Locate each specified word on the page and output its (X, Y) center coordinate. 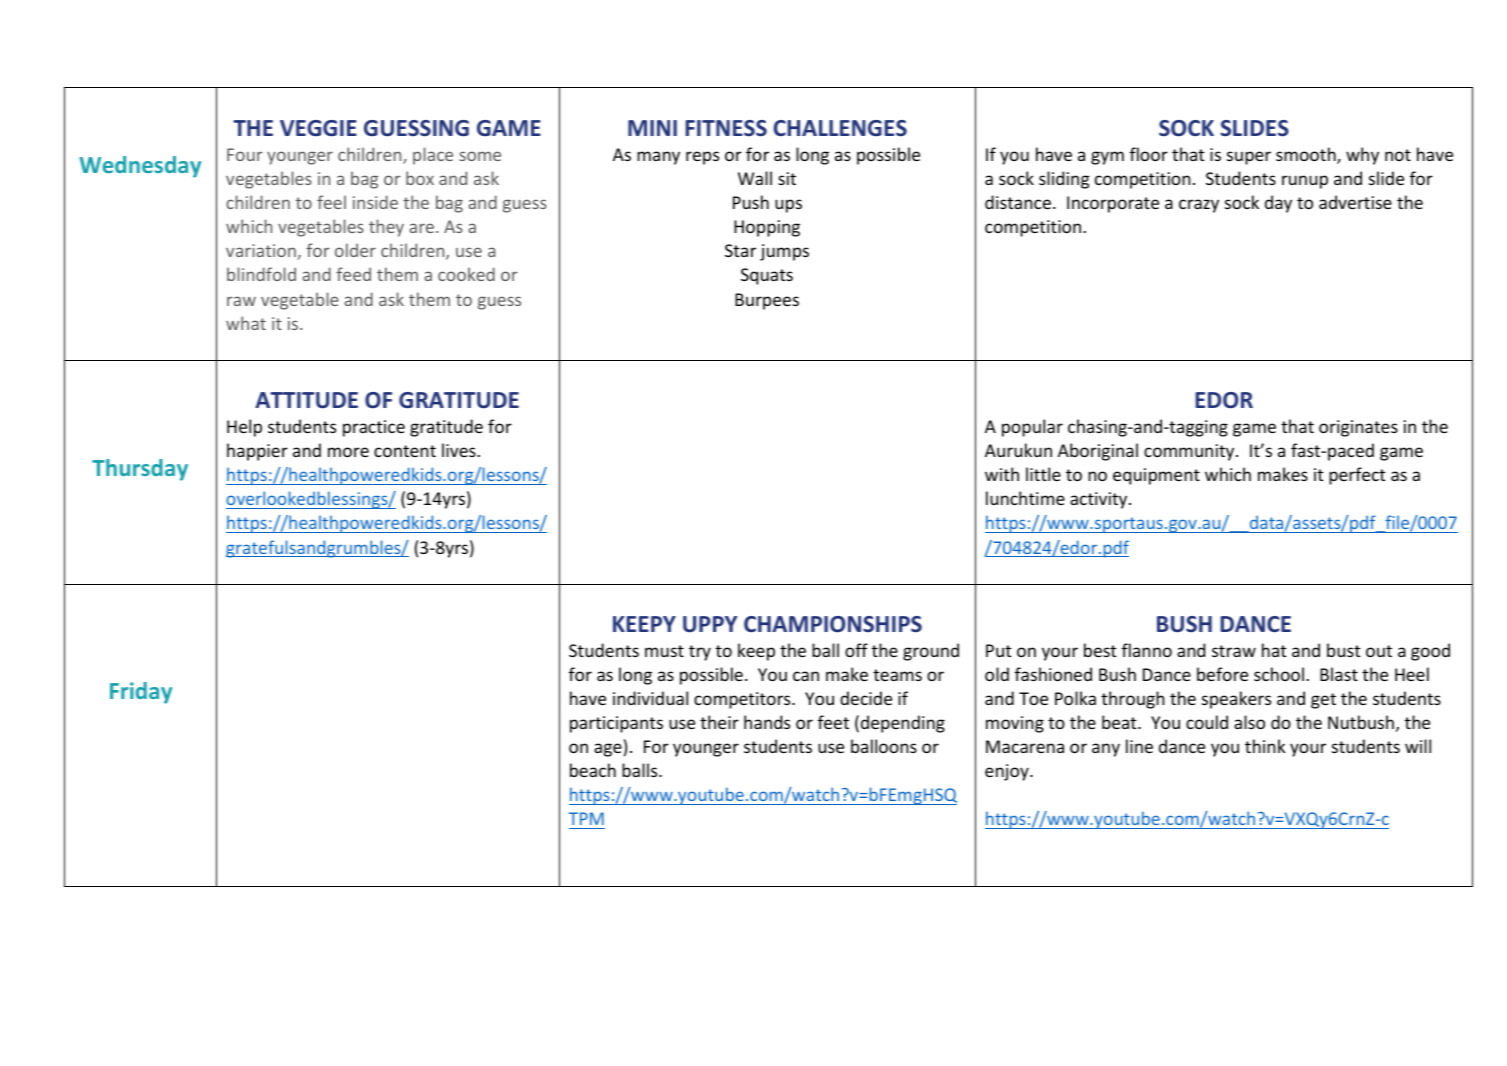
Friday (141, 693)
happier (257, 452)
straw (1234, 651)
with (1002, 474)
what (246, 323)
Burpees (767, 301)
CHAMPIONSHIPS (833, 624)
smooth (1307, 155)
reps (702, 158)
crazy (1199, 206)
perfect (1357, 476)
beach (593, 770)
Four (245, 154)
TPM (586, 818)
